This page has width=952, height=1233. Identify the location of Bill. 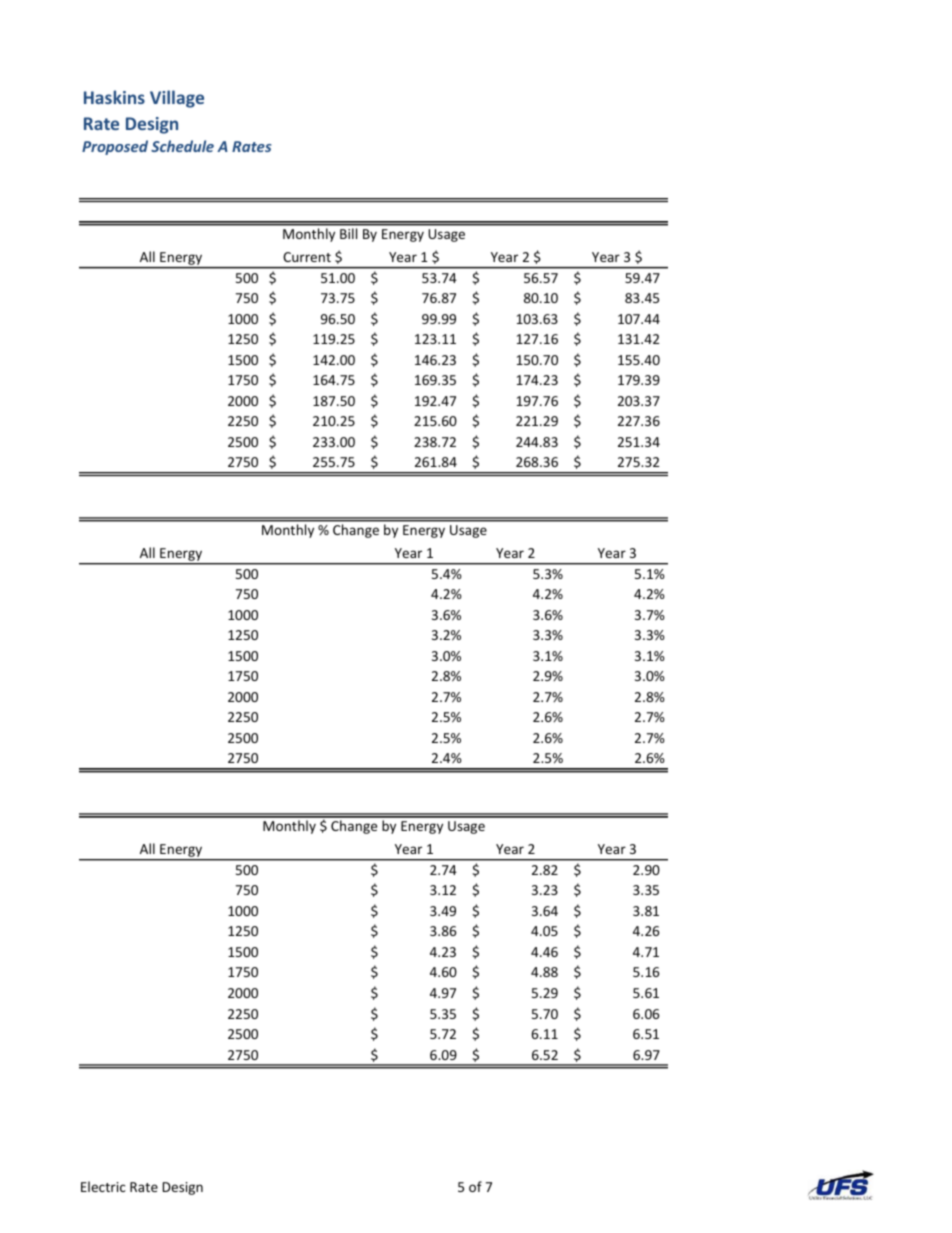
(348, 233).
